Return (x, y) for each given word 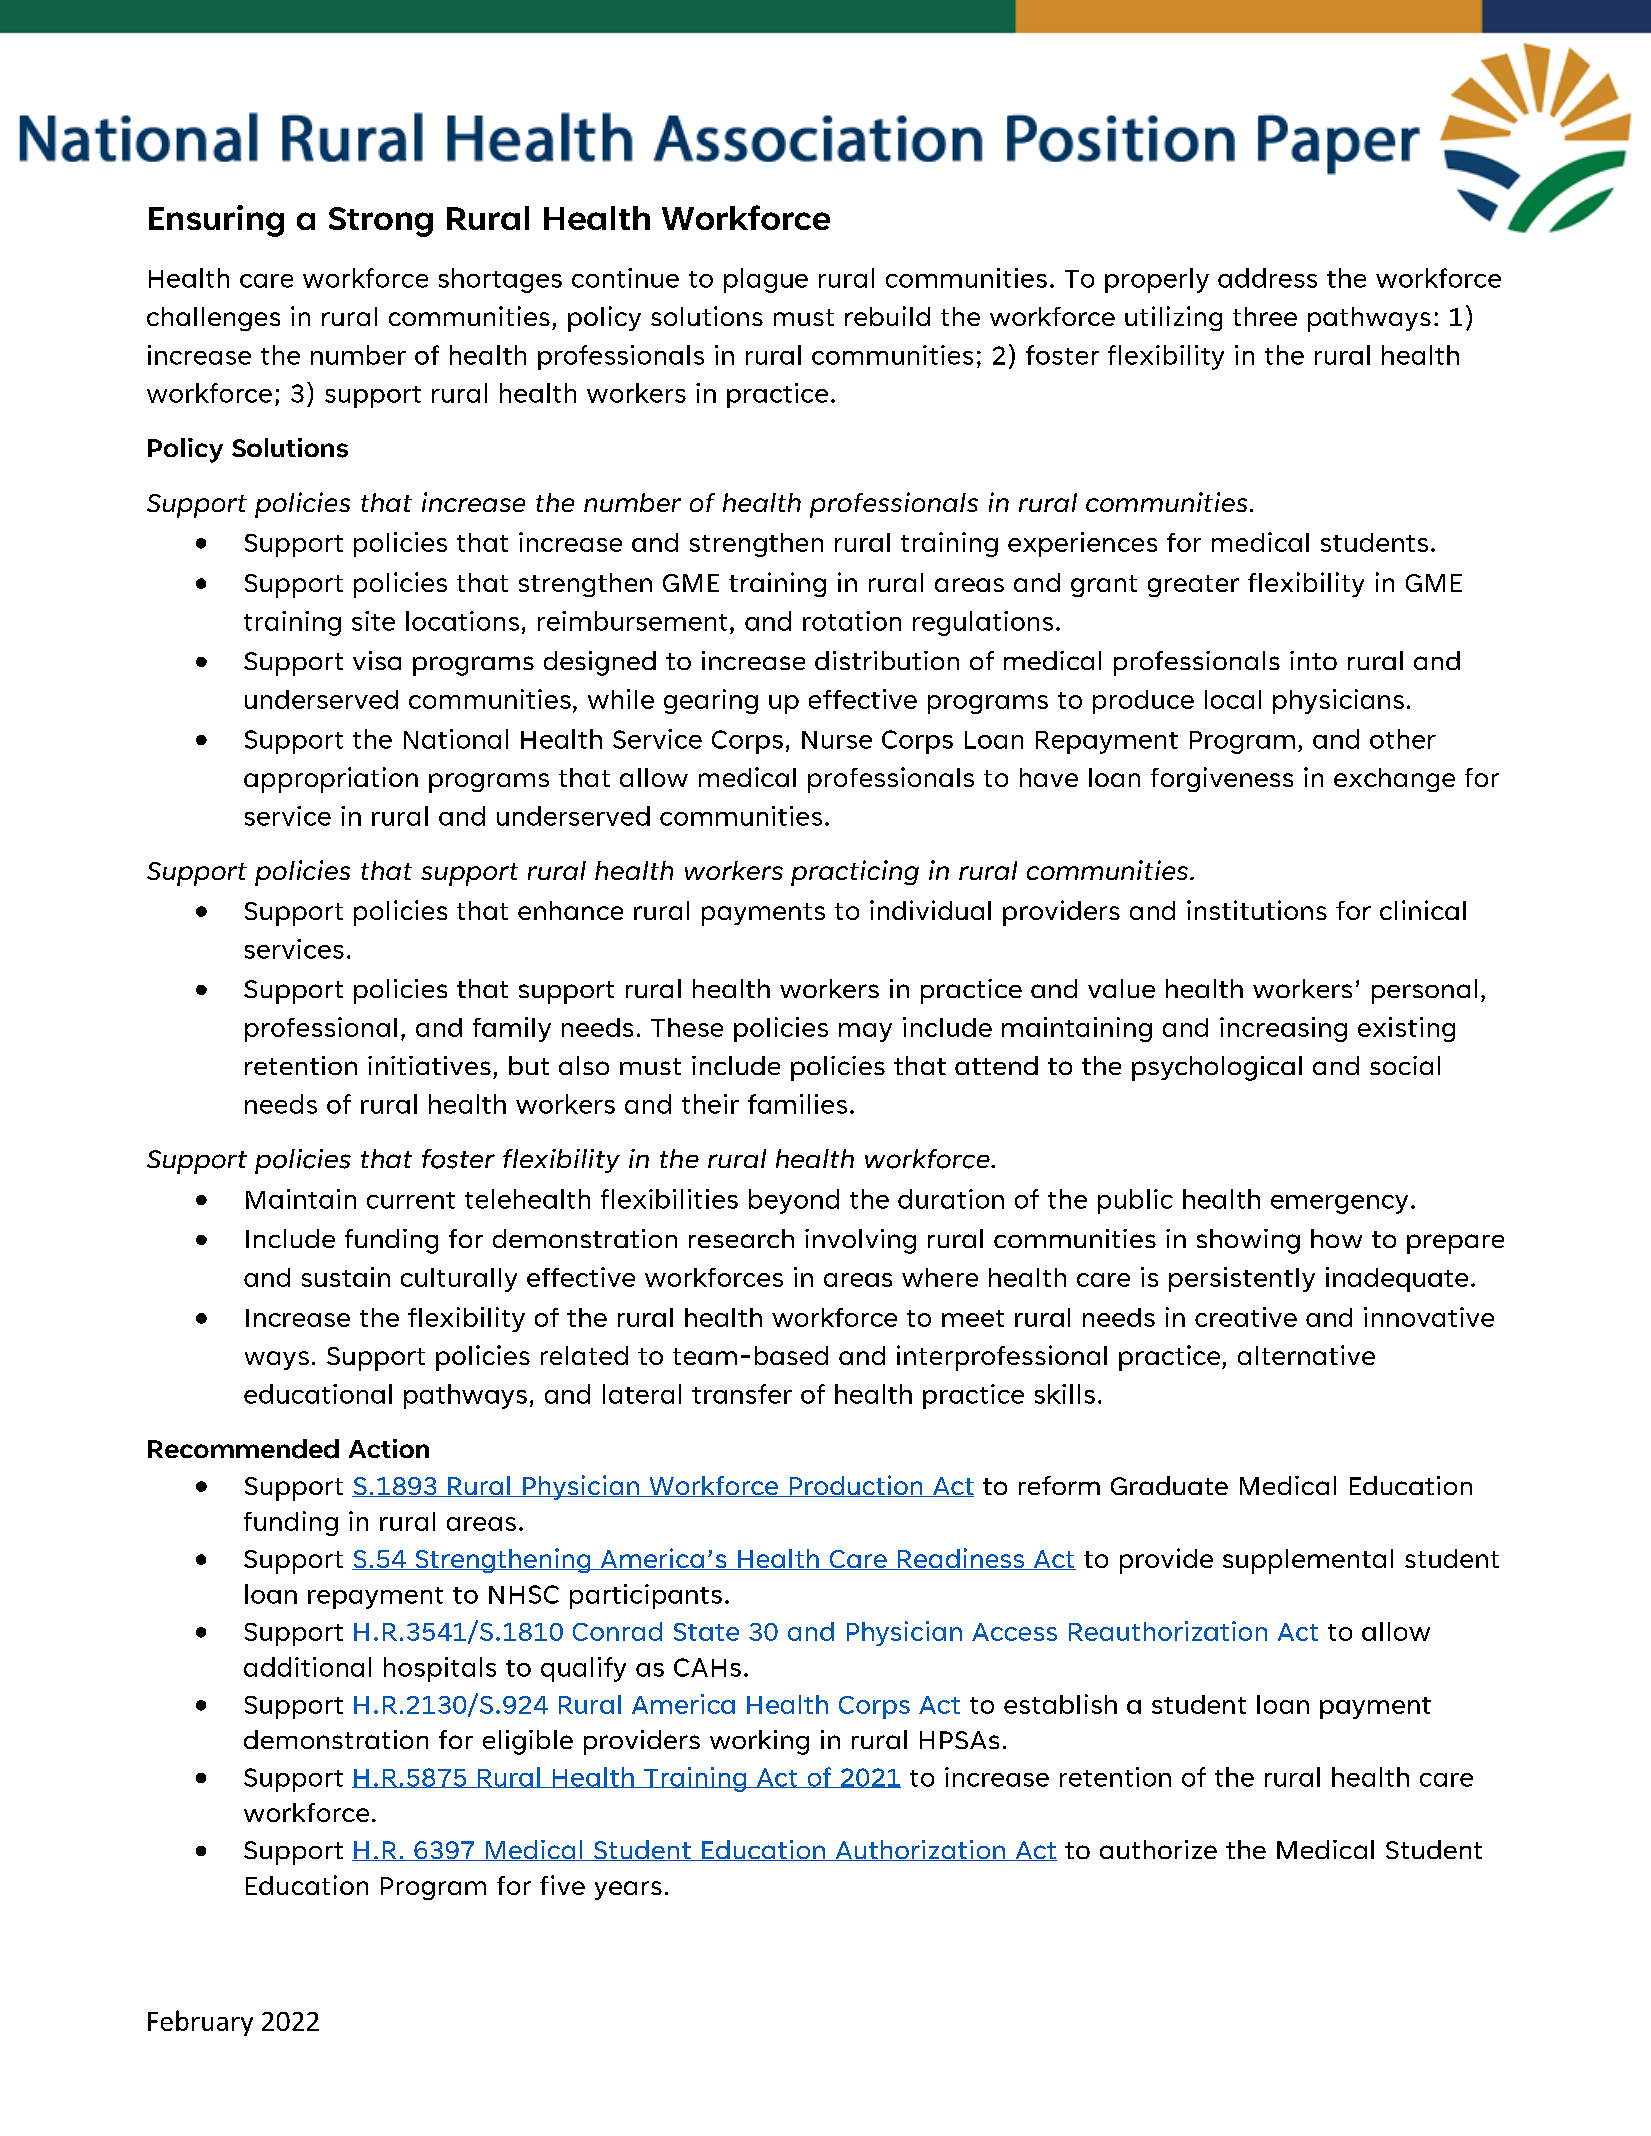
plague (766, 280)
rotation (852, 621)
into (1313, 660)
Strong (381, 222)
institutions (1257, 910)
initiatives (429, 1065)
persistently (1242, 1279)
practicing (855, 873)
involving (860, 1241)
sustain (346, 1277)
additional (307, 1667)
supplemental (1308, 1561)
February (200, 2023)
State (706, 1632)
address (1267, 278)
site (373, 621)
